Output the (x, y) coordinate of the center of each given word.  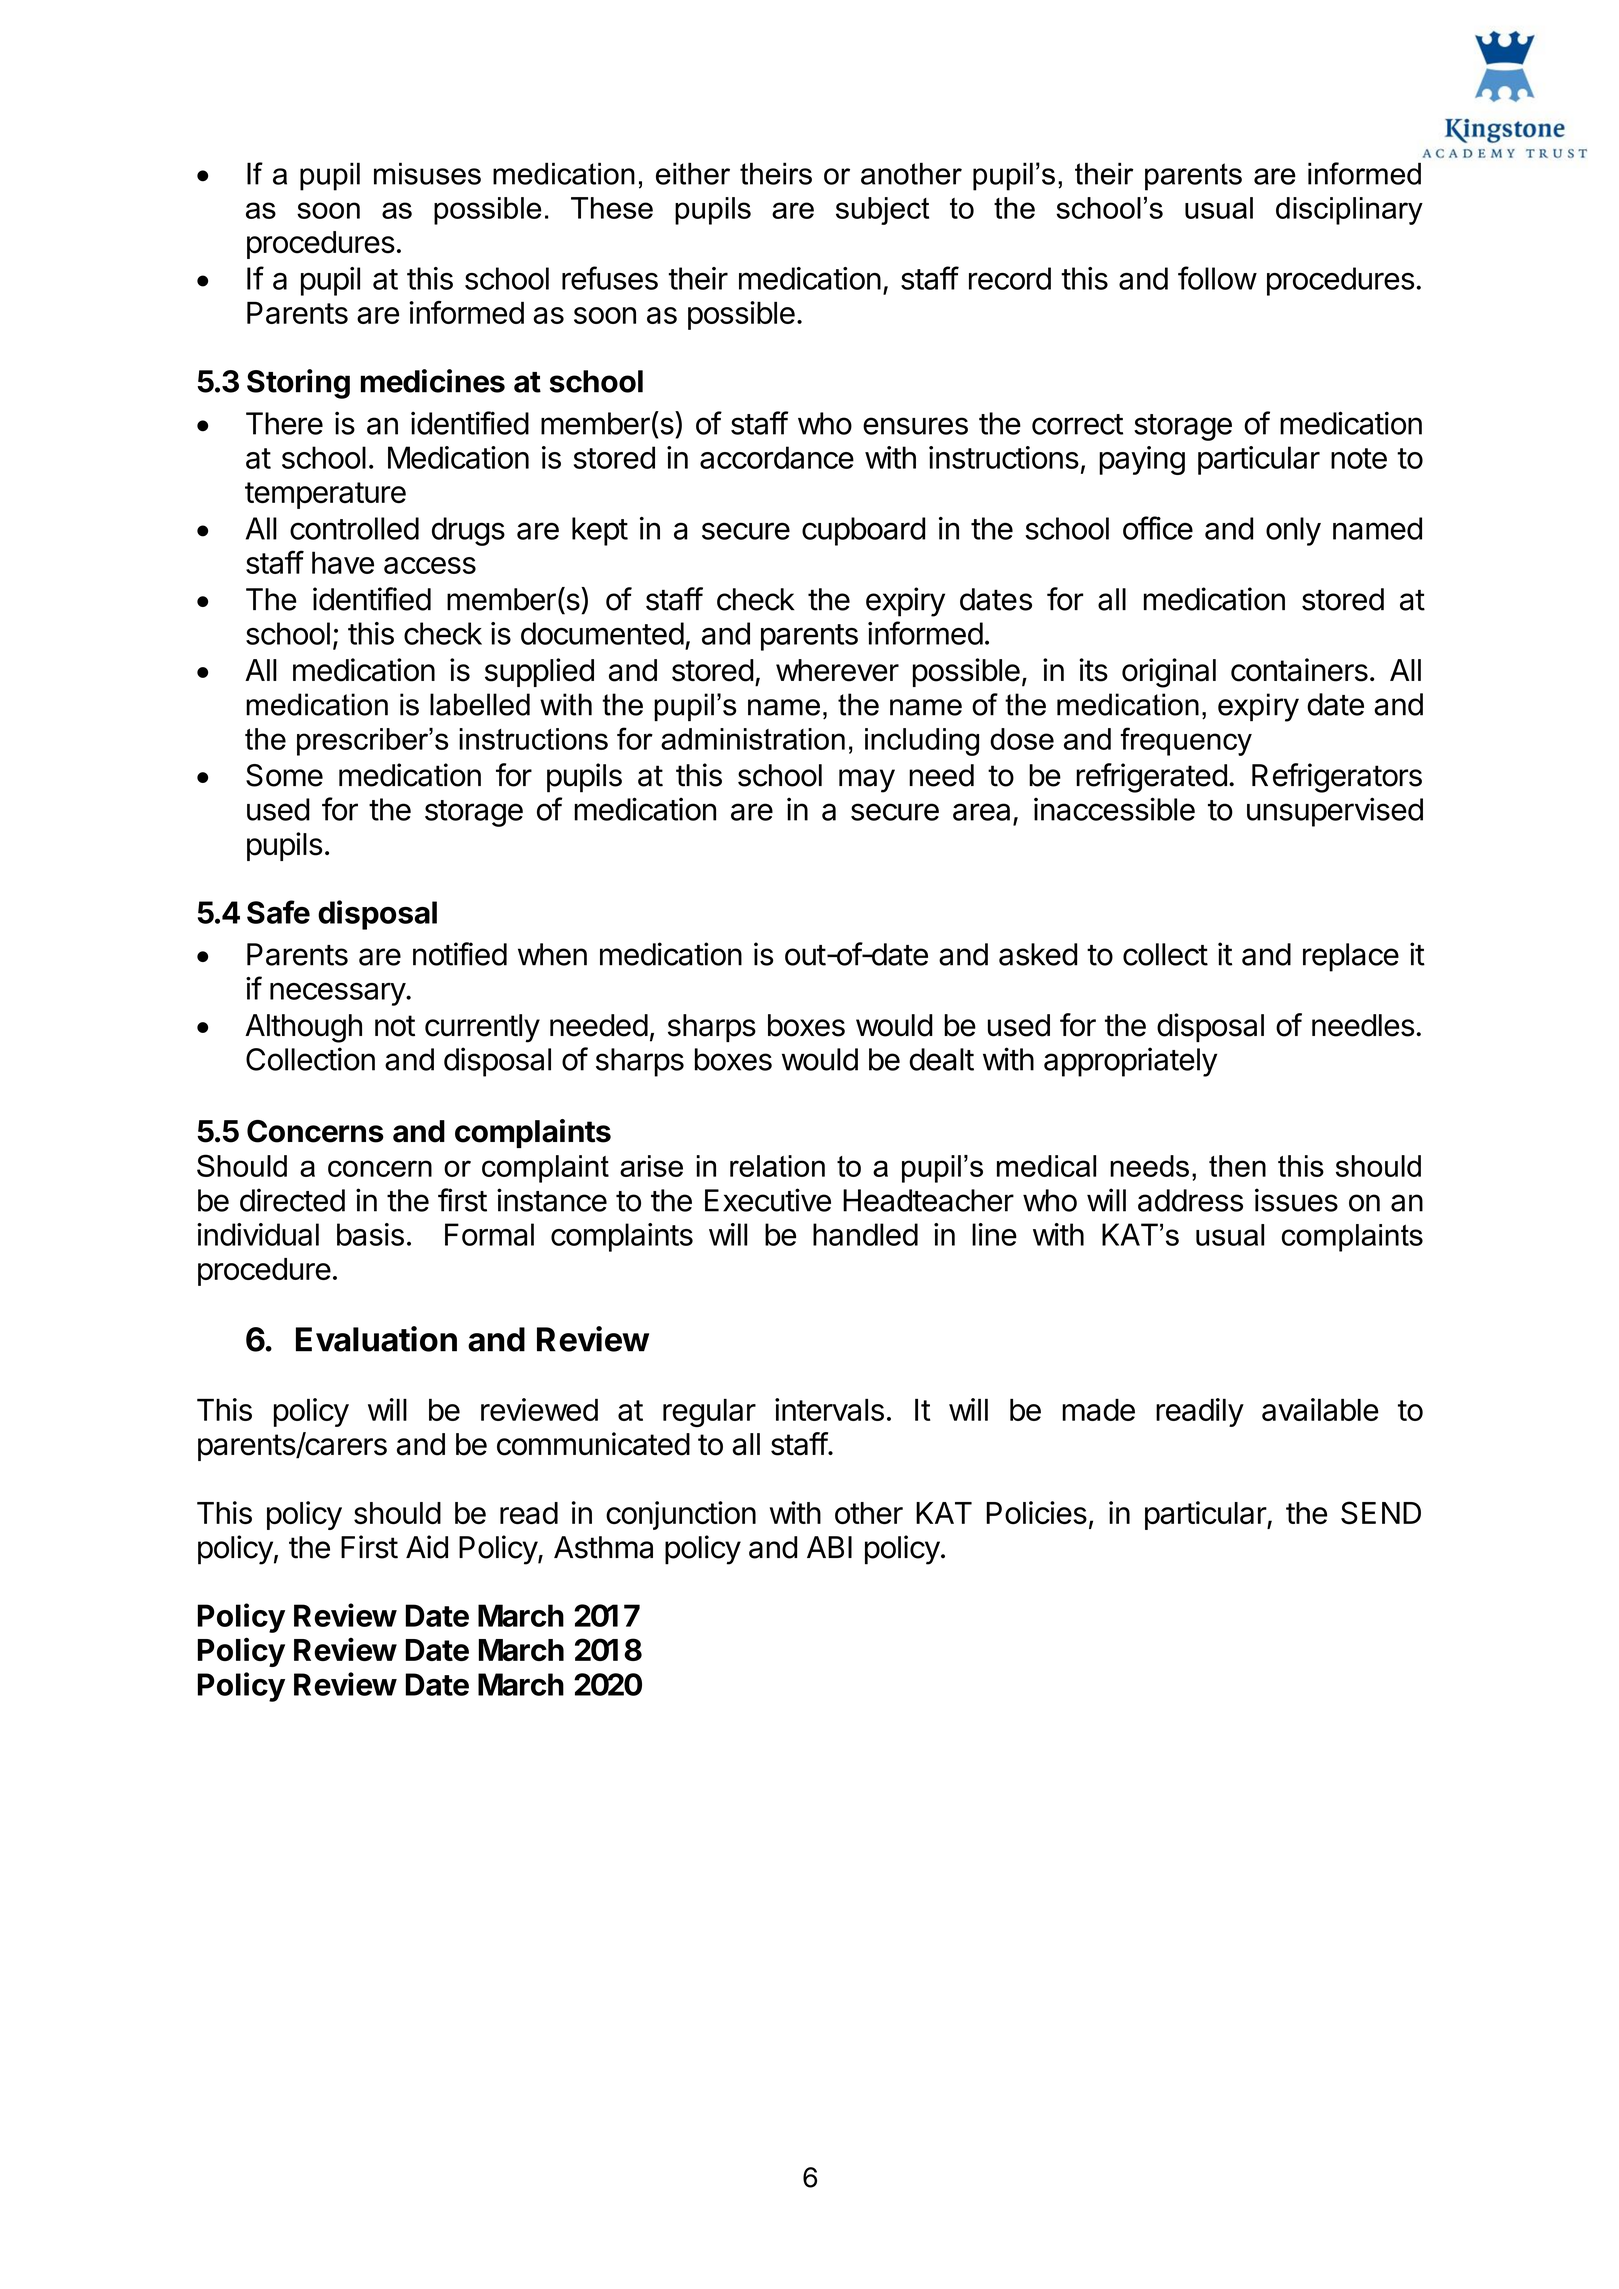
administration (753, 739)
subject (882, 211)
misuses (427, 173)
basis (370, 1234)
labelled (480, 704)
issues (1296, 1200)
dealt (942, 1059)
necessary (338, 994)
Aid (427, 1547)
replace (1351, 957)
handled (865, 1234)
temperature (325, 495)
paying (1142, 460)
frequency (1186, 741)
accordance (777, 457)
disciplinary (1349, 211)
